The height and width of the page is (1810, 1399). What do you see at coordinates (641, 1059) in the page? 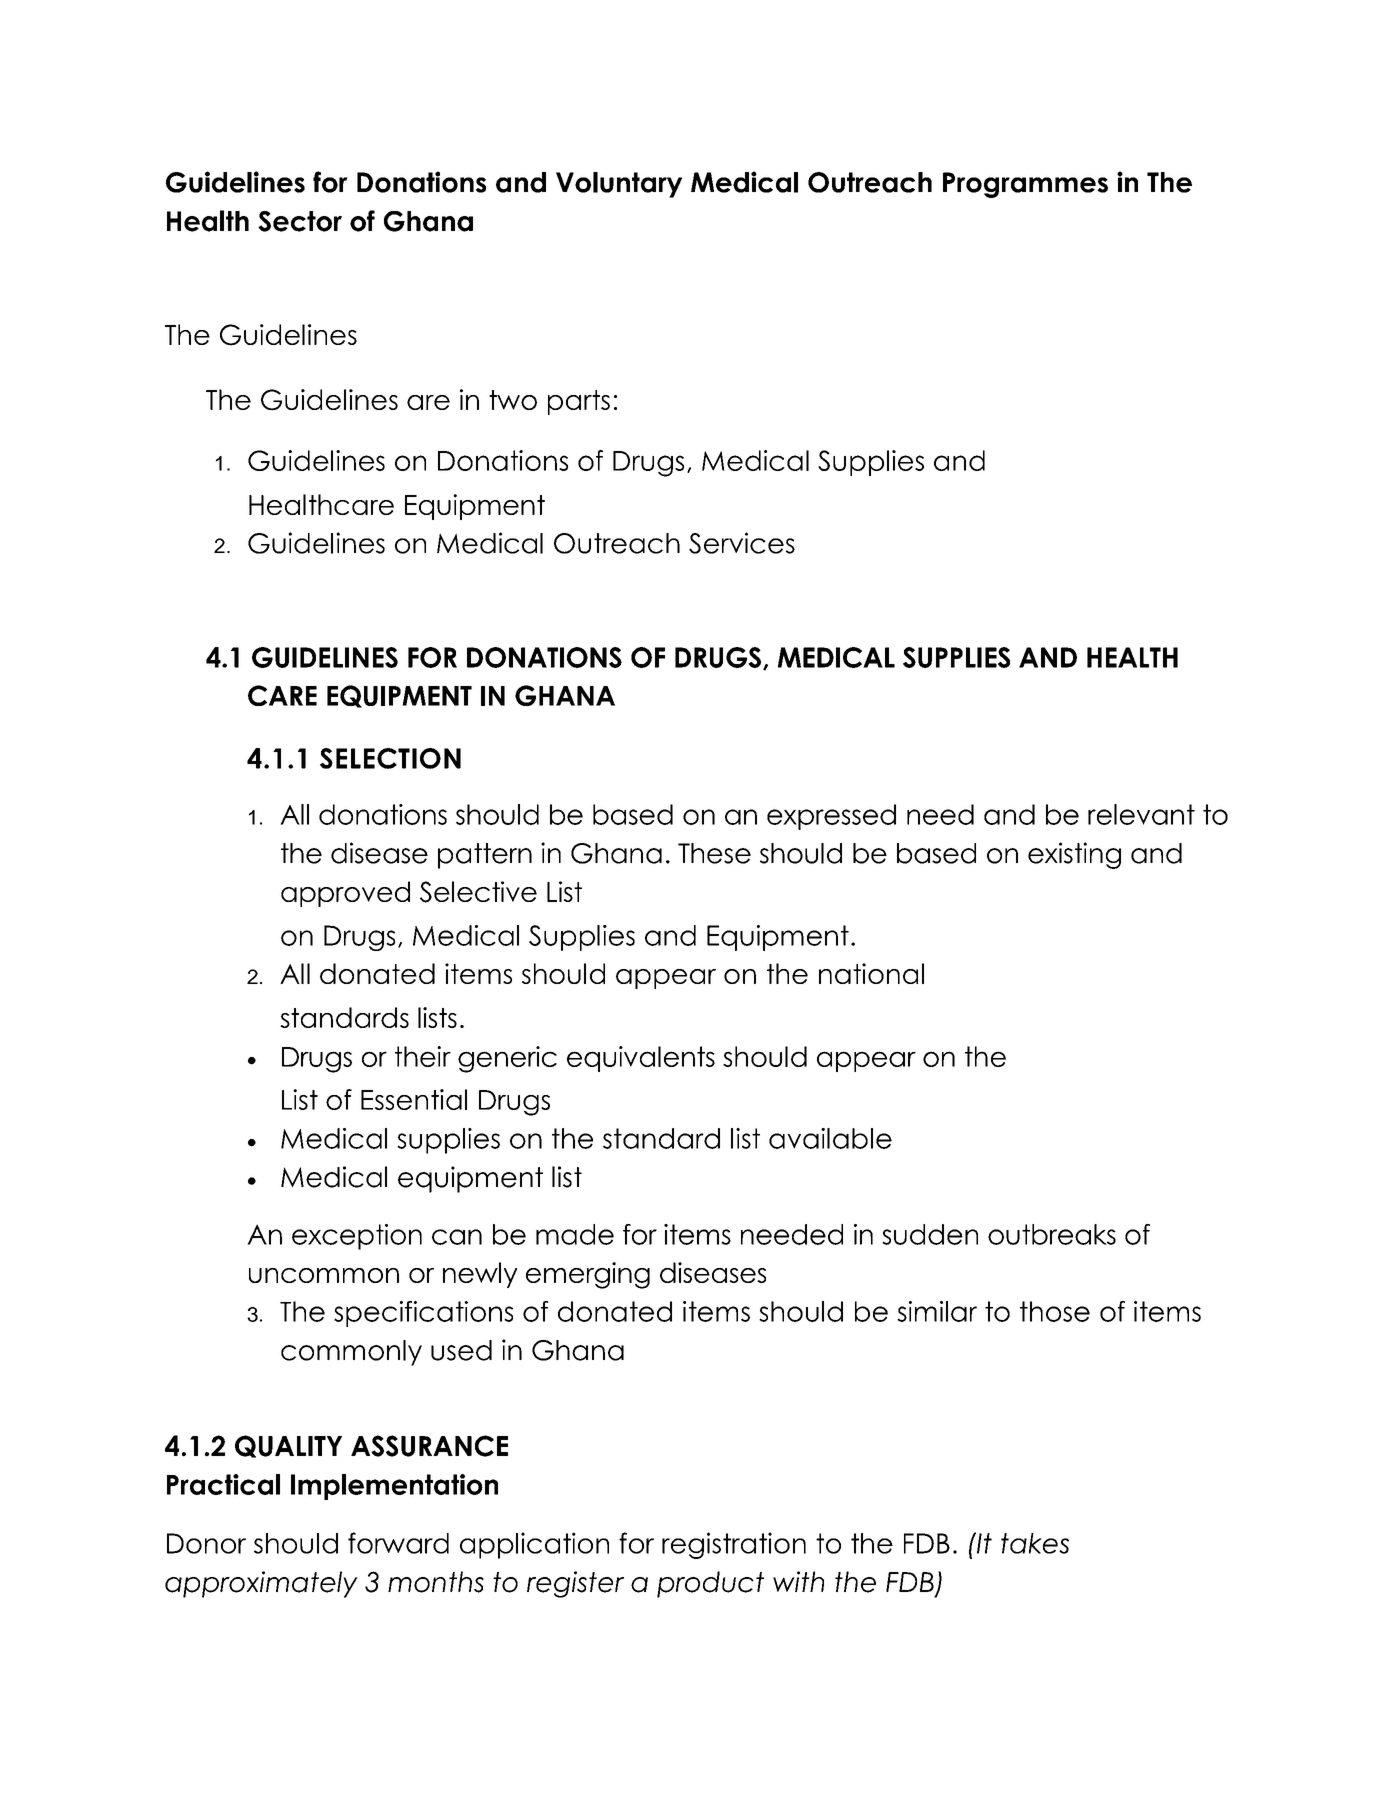
I see `equivalents` at bounding box center [641, 1059].
